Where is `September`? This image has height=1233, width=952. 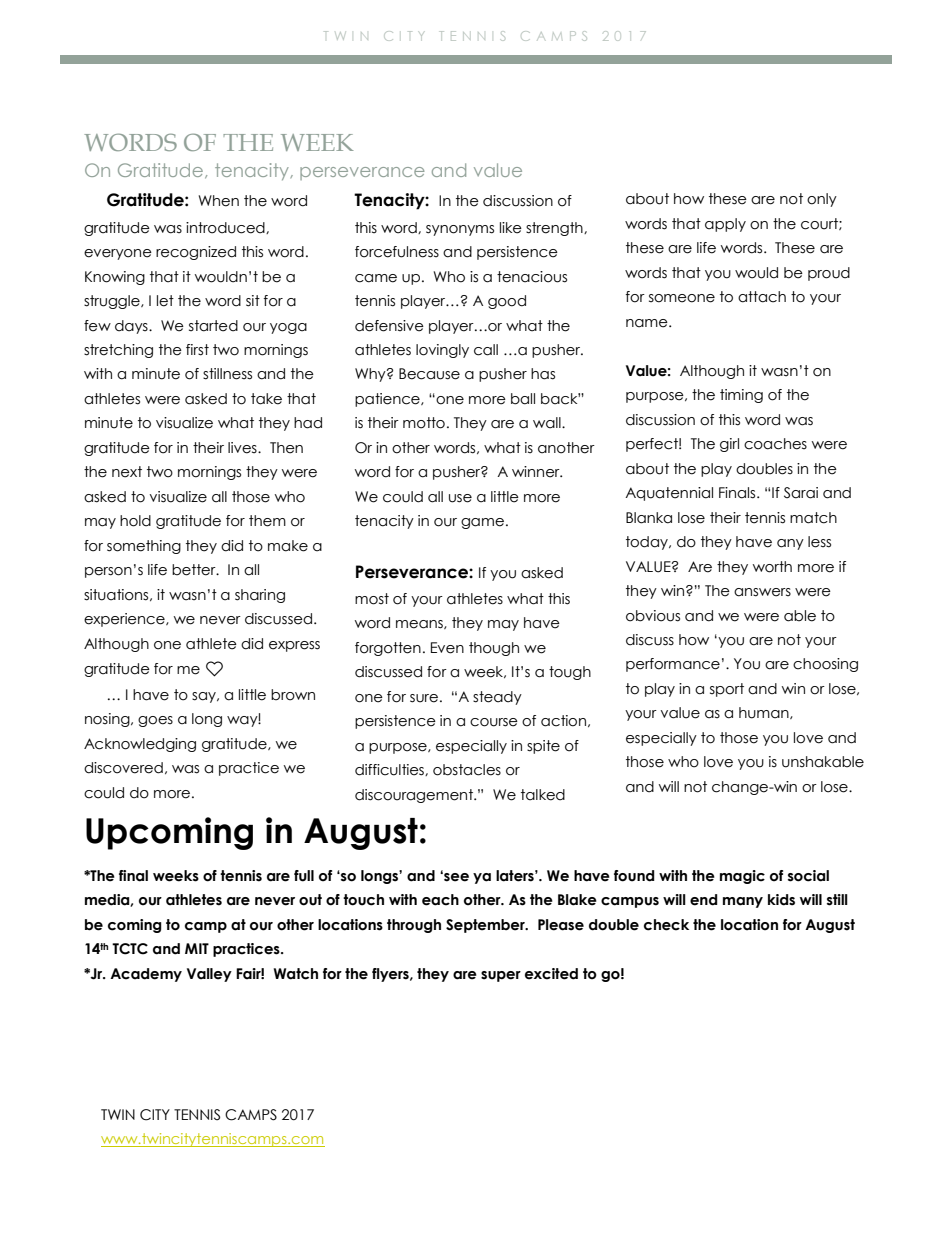
September is located at coordinates (486, 926).
